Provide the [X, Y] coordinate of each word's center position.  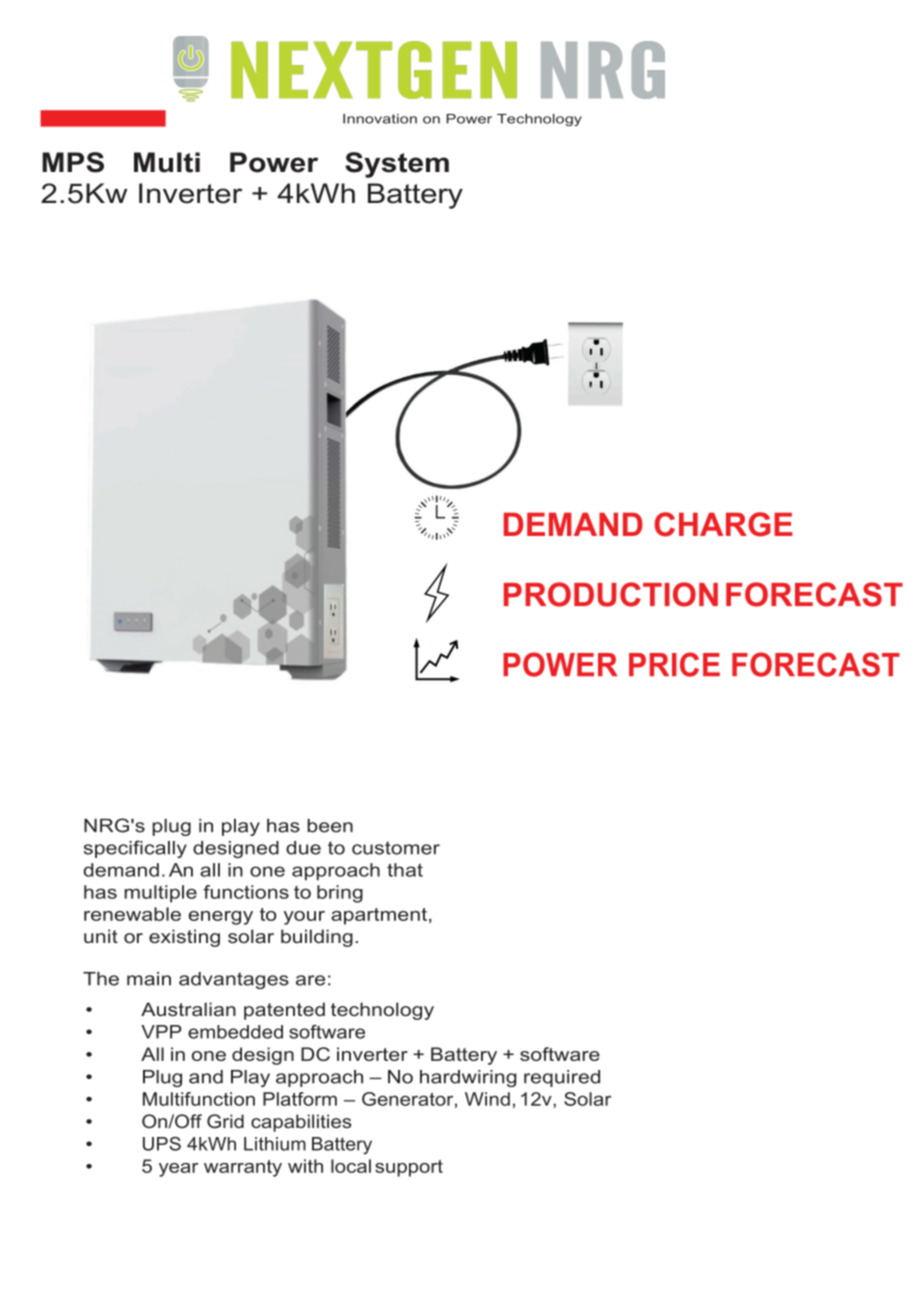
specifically [135, 849]
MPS [73, 162]
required [562, 1078]
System [397, 165]
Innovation [380, 119]
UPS [162, 1144]
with [305, 1166]
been [330, 826]
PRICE [674, 664]
